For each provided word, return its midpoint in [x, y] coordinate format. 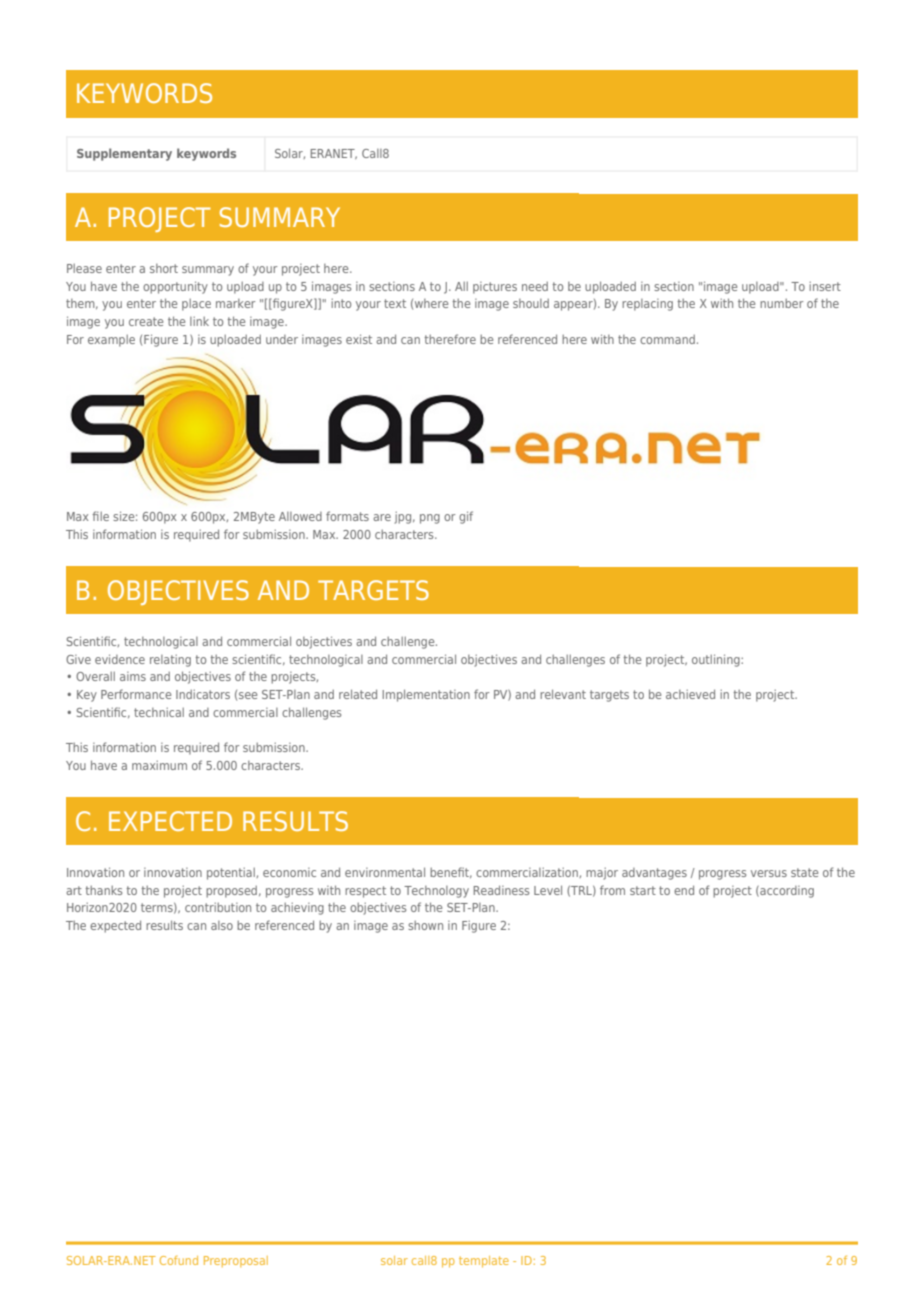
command [667, 339]
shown [425, 925]
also [222, 925]
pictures [495, 288]
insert [825, 286]
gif [466, 517]
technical [159, 712]
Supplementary [124, 154]
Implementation [426, 695]
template [484, 1262]
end [684, 890]
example [111, 341]
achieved [690, 694]
